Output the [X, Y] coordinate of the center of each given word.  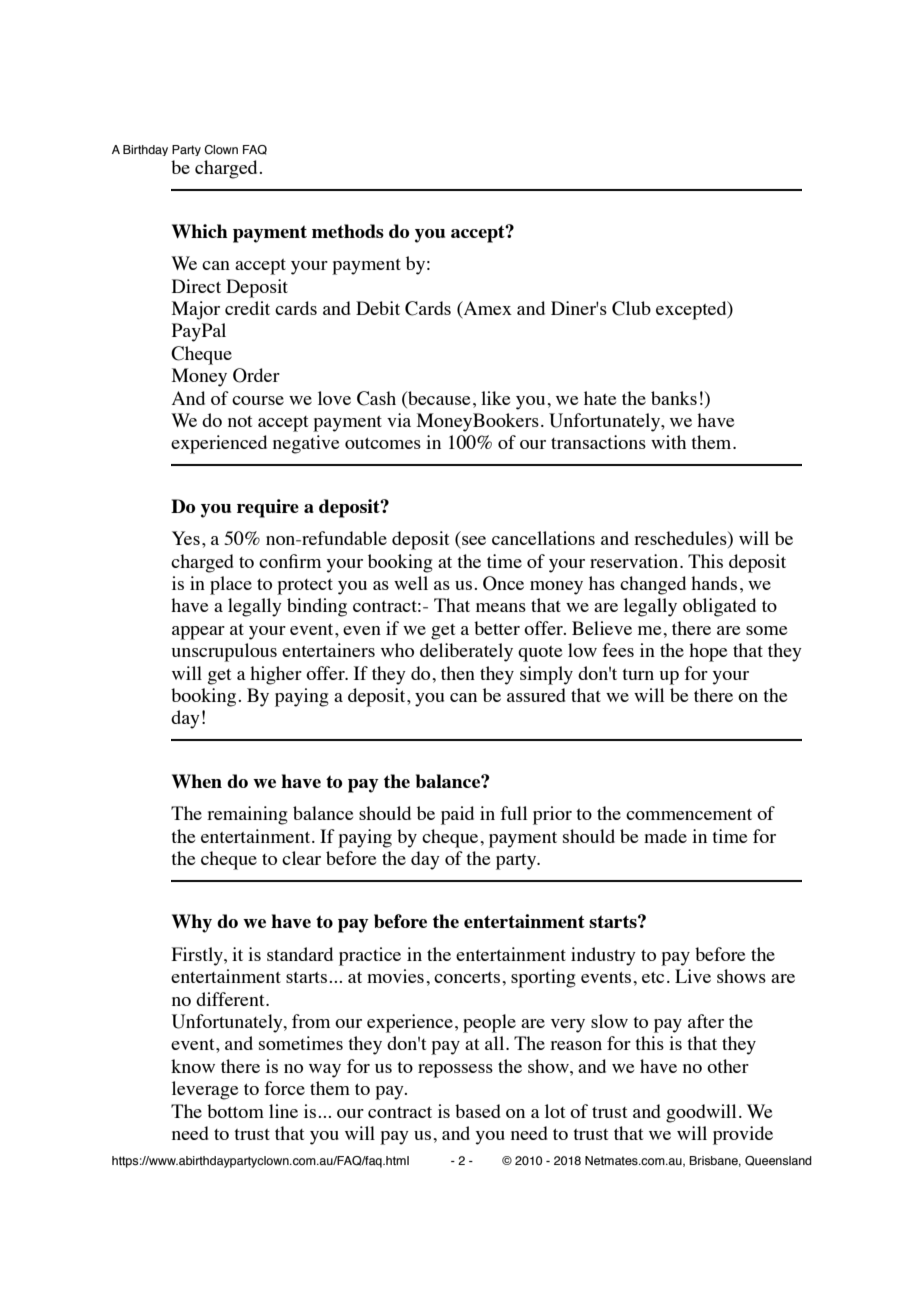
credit [247, 308]
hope [708, 652]
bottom [235, 1111]
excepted [692, 310]
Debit [378, 308]
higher [276, 675]
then [458, 673]
